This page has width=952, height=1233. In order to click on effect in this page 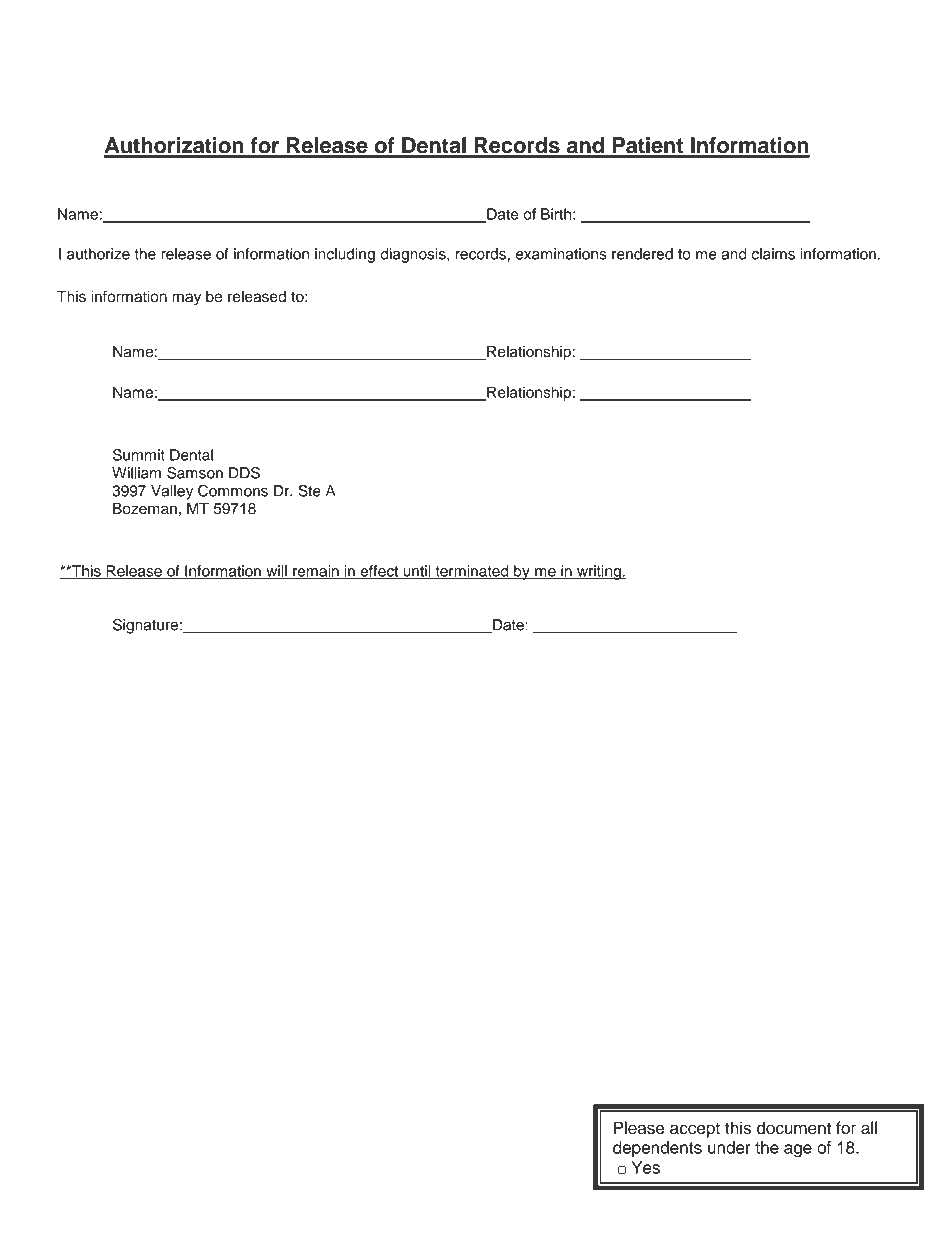, I will do `click(379, 572)`.
